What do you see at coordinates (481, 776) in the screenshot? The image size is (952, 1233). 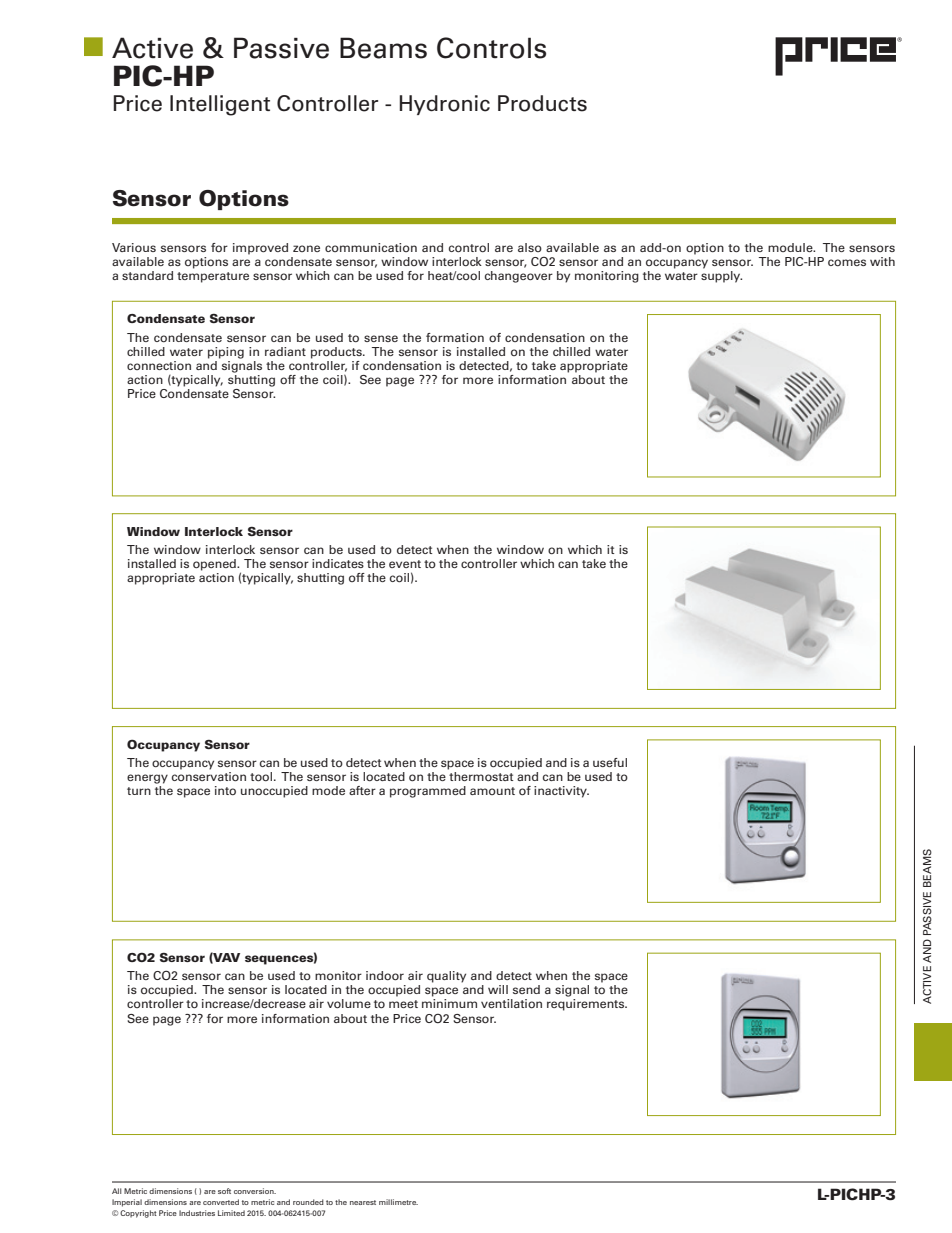 I see `thermostat` at bounding box center [481, 776].
